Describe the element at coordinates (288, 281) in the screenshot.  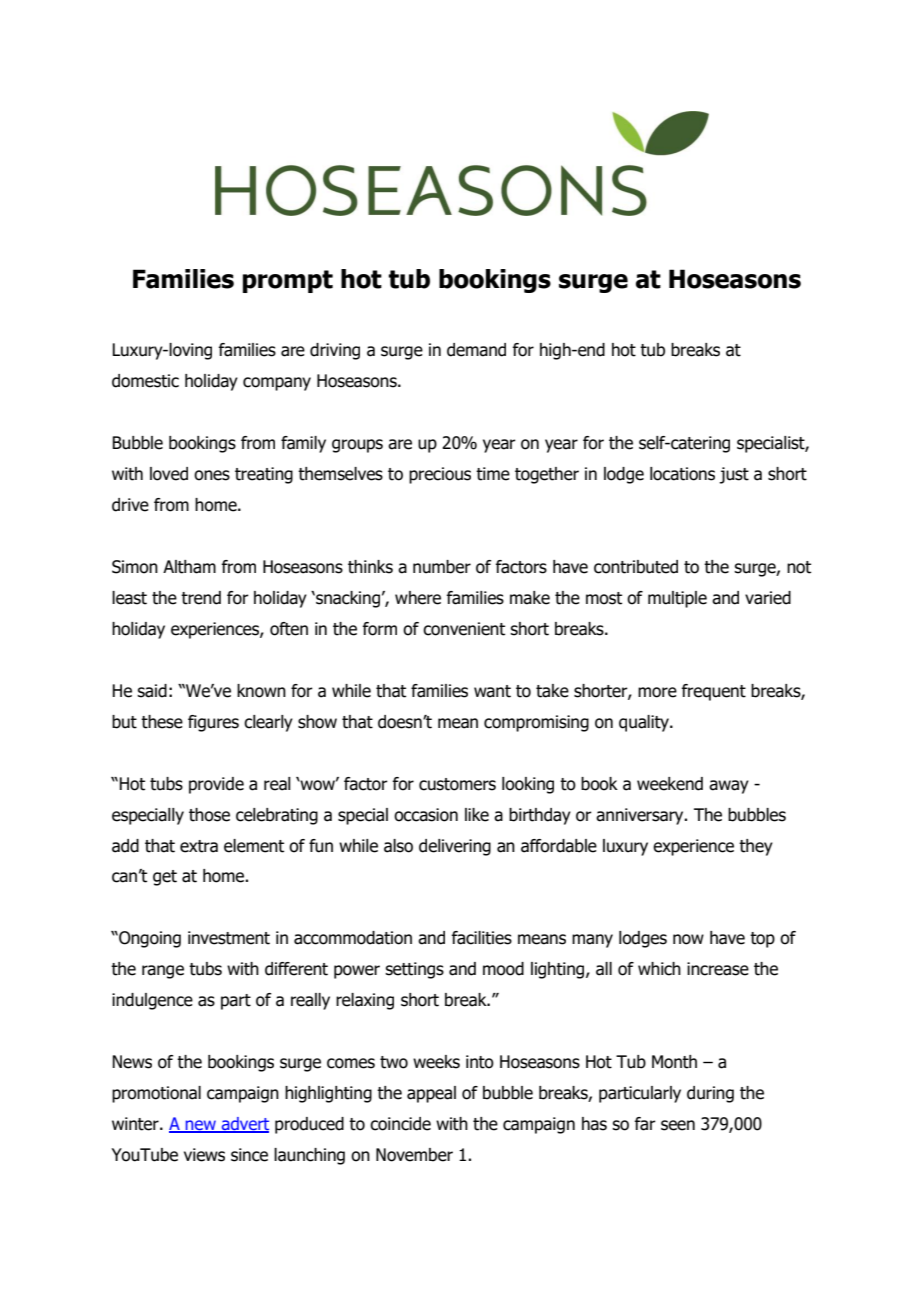
I see `prompt` at that location.
